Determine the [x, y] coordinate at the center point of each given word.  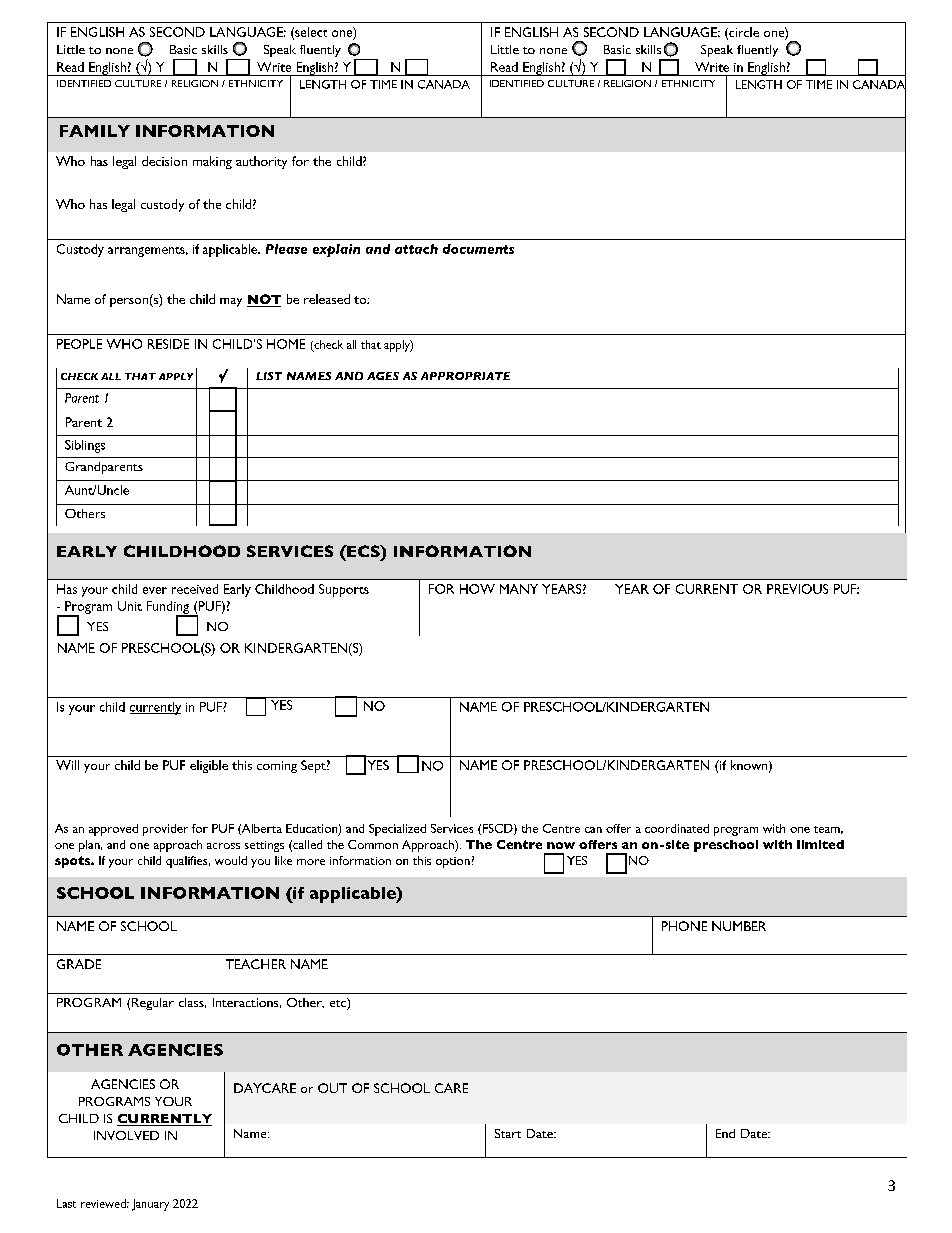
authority [261, 162]
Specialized [397, 830]
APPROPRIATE [465, 376]
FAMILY [95, 131]
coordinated [677, 828]
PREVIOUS [797, 589]
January [150, 1205]
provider [165, 830]
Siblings [85, 446]
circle [743, 33]
